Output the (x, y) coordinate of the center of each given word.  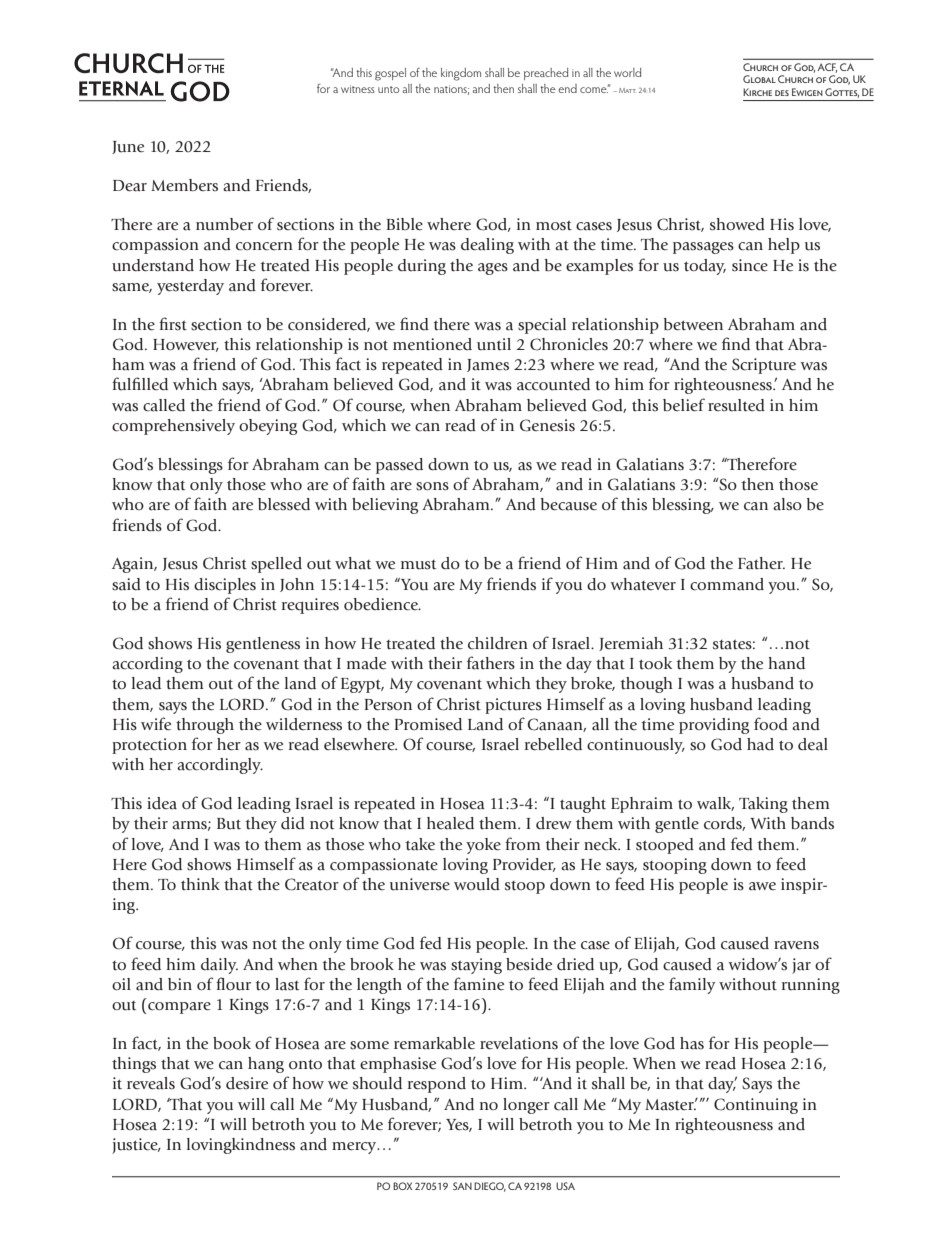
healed (450, 823)
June (128, 147)
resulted (736, 405)
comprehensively (173, 427)
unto (388, 89)
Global (759, 79)
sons (432, 486)
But (229, 824)
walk (715, 804)
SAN (462, 1186)
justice (136, 1146)
